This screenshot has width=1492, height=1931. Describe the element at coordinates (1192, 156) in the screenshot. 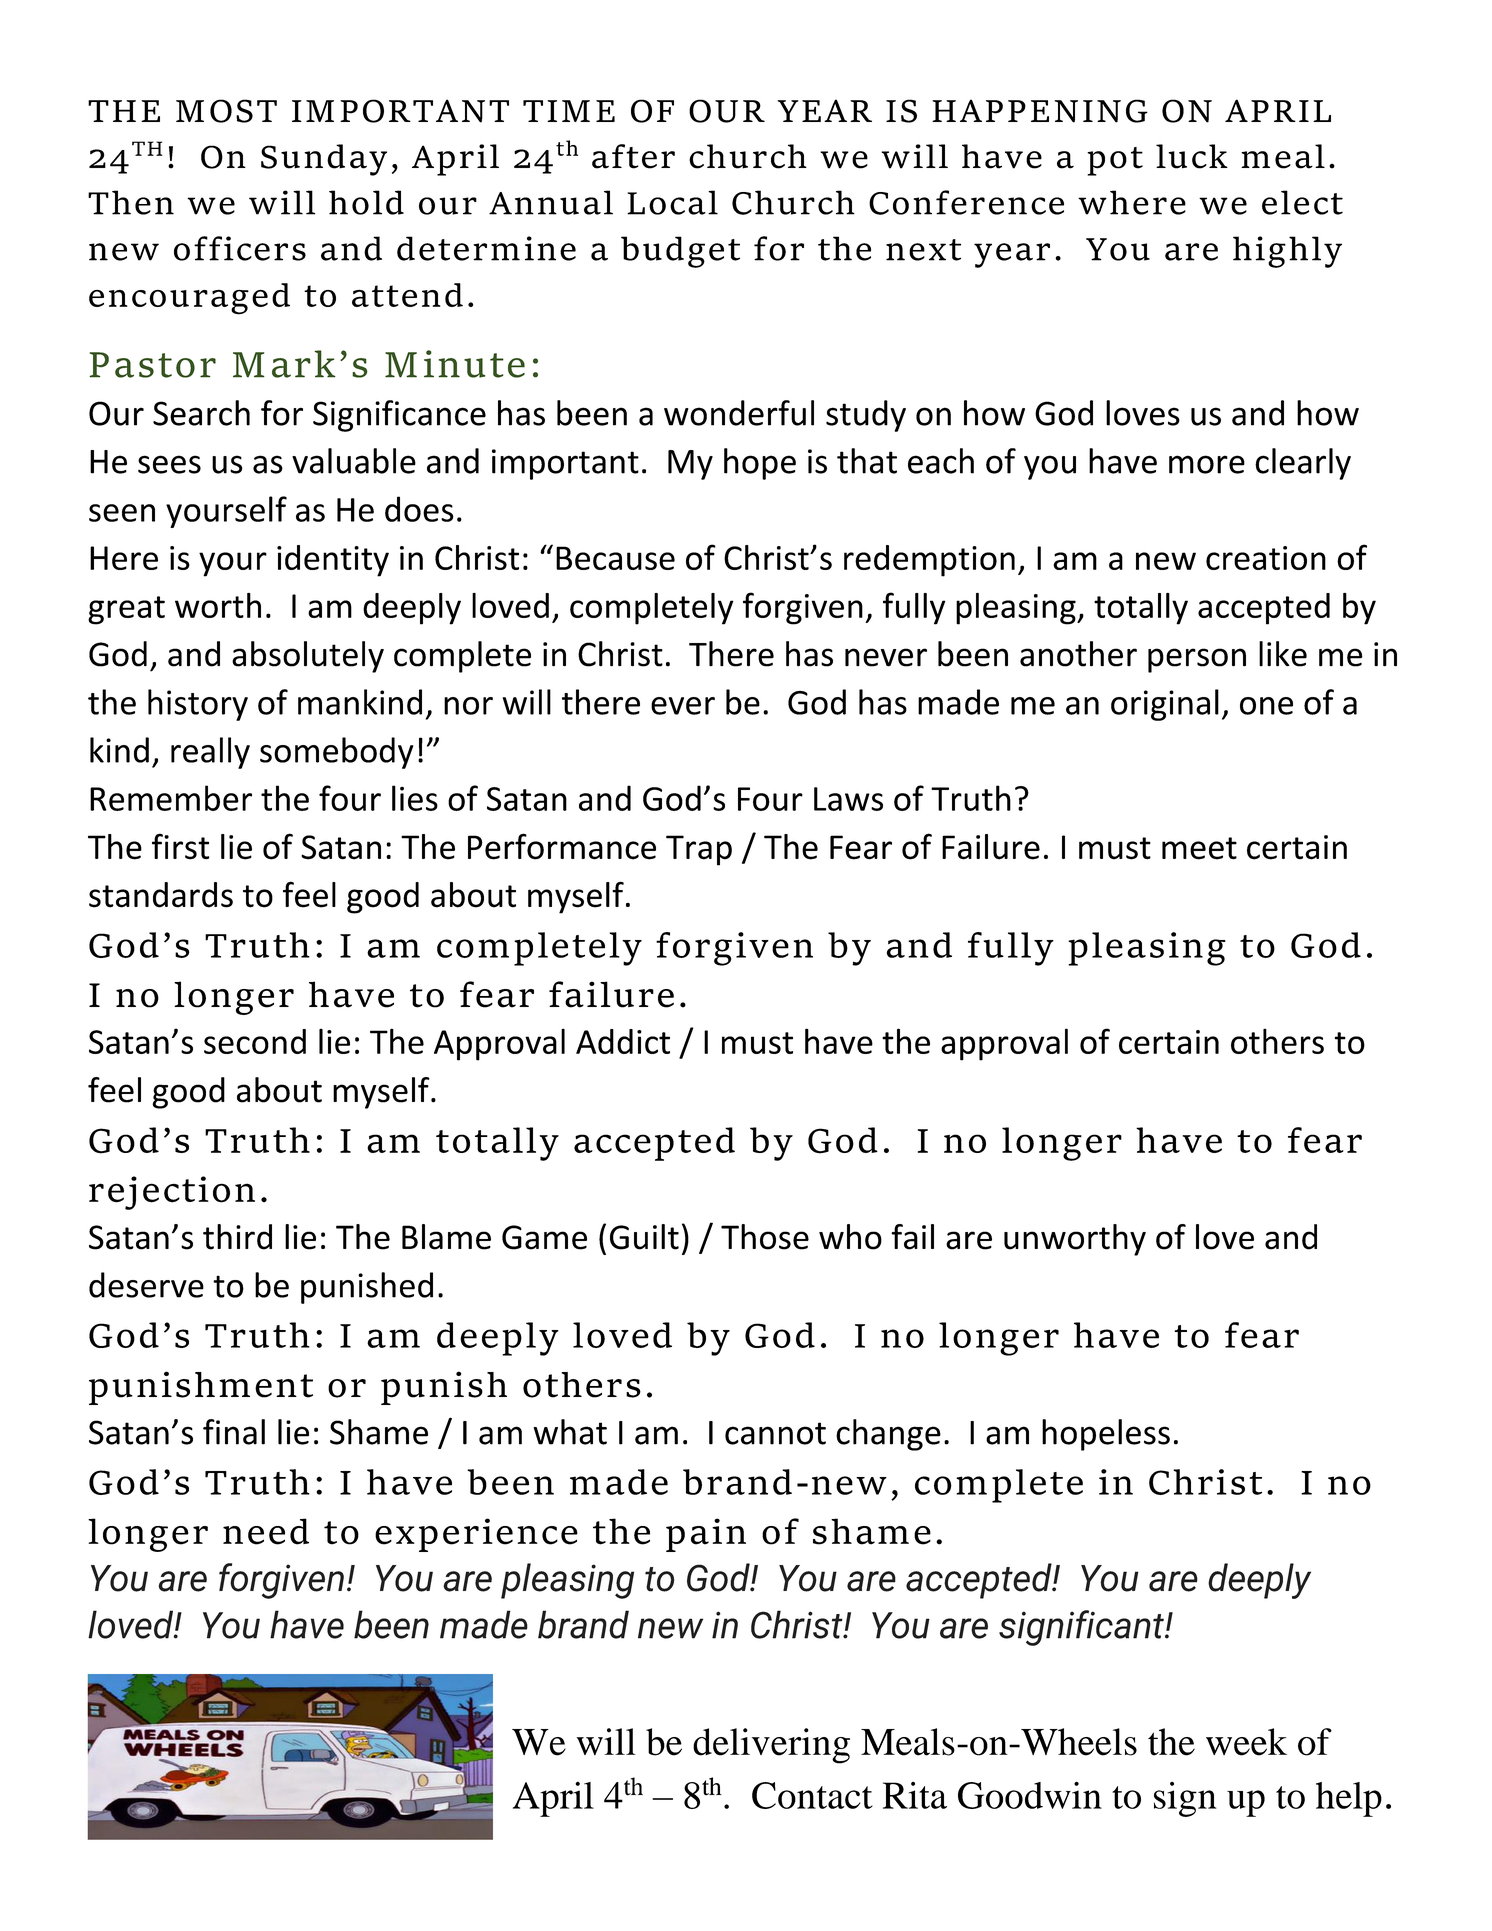

I see `luck` at that location.
